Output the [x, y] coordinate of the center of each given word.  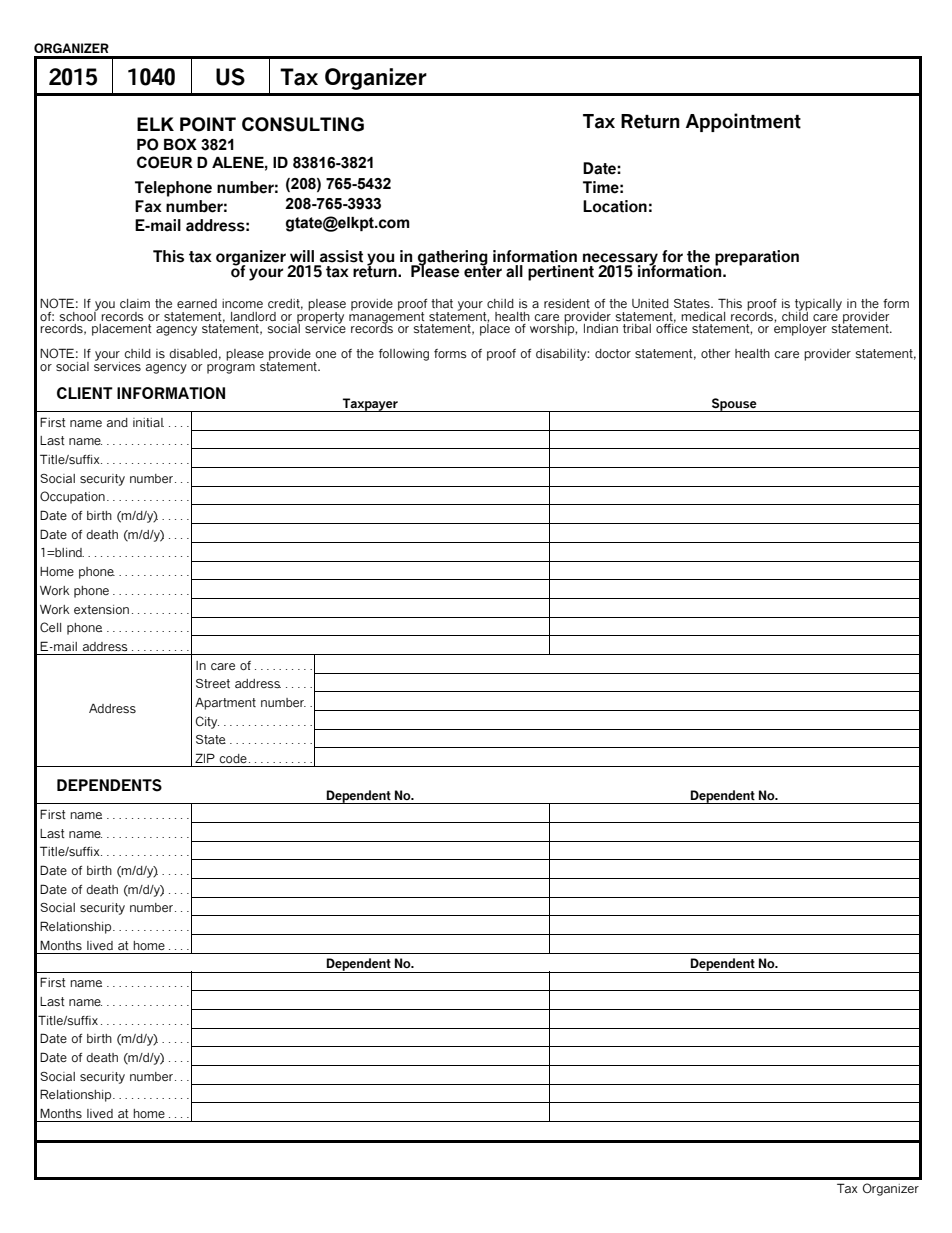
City [207, 722]
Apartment [225, 703]
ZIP [205, 758]
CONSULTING [303, 124]
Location [615, 206]
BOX [180, 144]
